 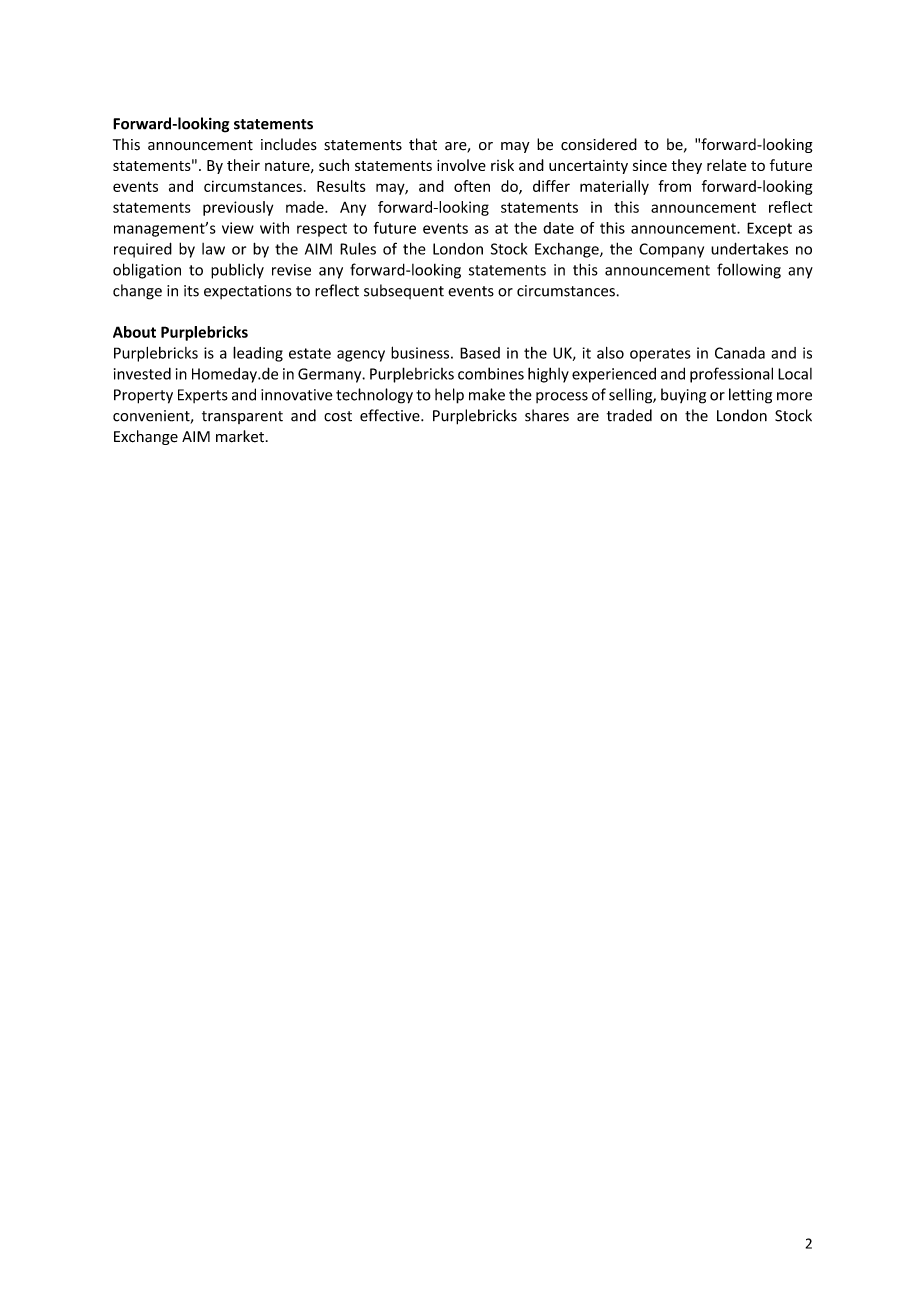 What do you see at coordinates (238, 228) in the image?
I see `view` at bounding box center [238, 228].
